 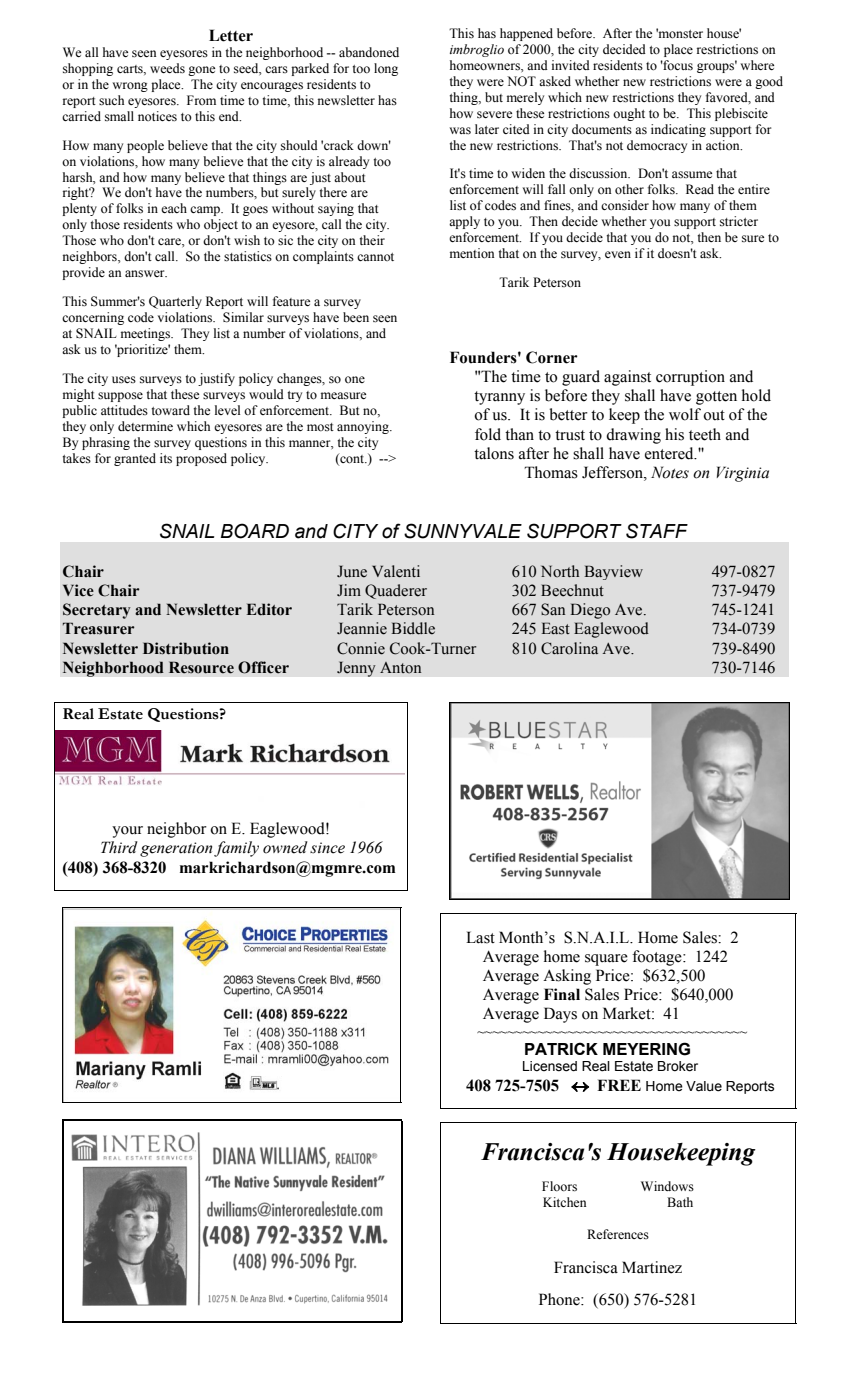 I want to click on footage, so click(x=658, y=958).
